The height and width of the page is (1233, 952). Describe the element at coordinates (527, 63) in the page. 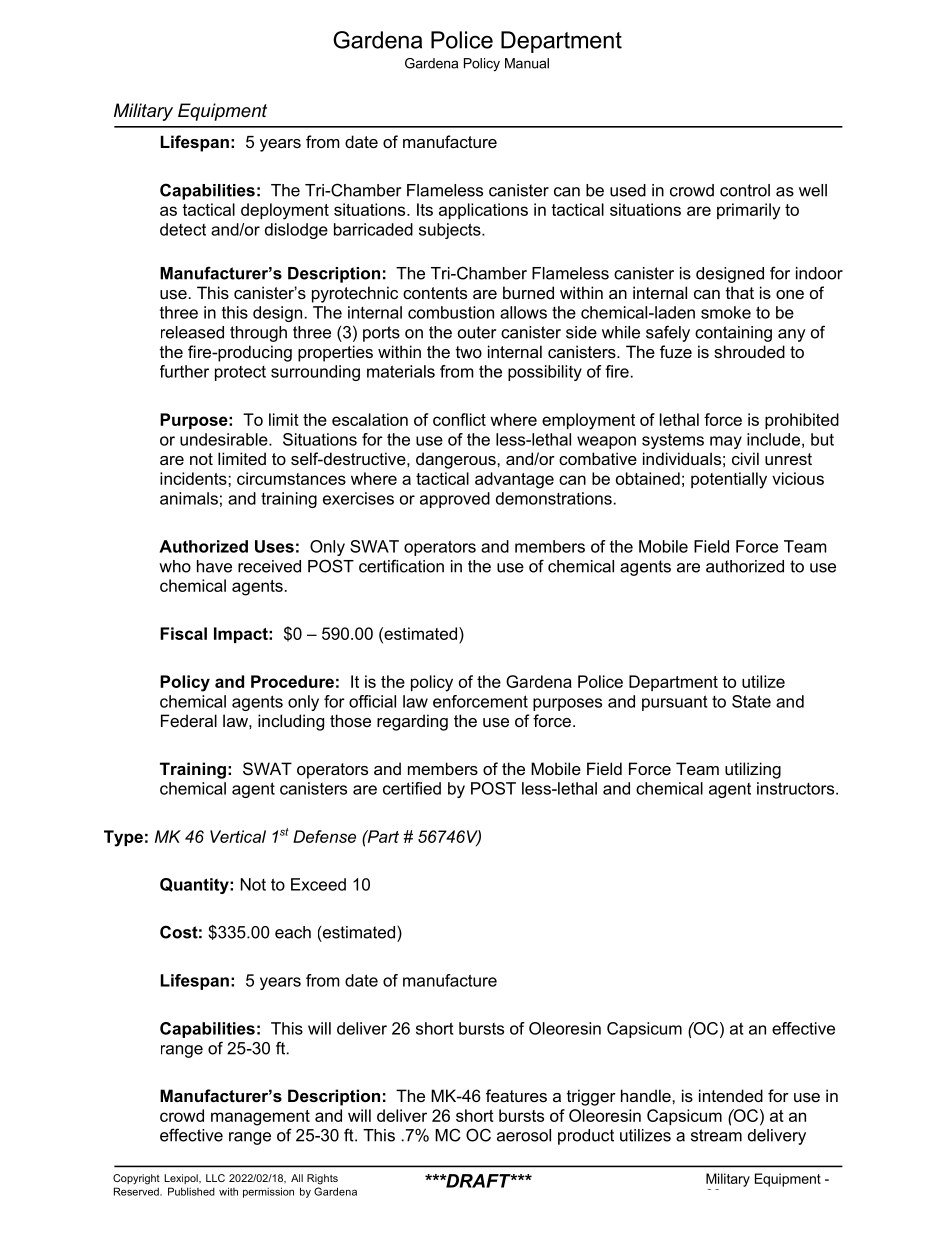

I see `Manual` at that location.
